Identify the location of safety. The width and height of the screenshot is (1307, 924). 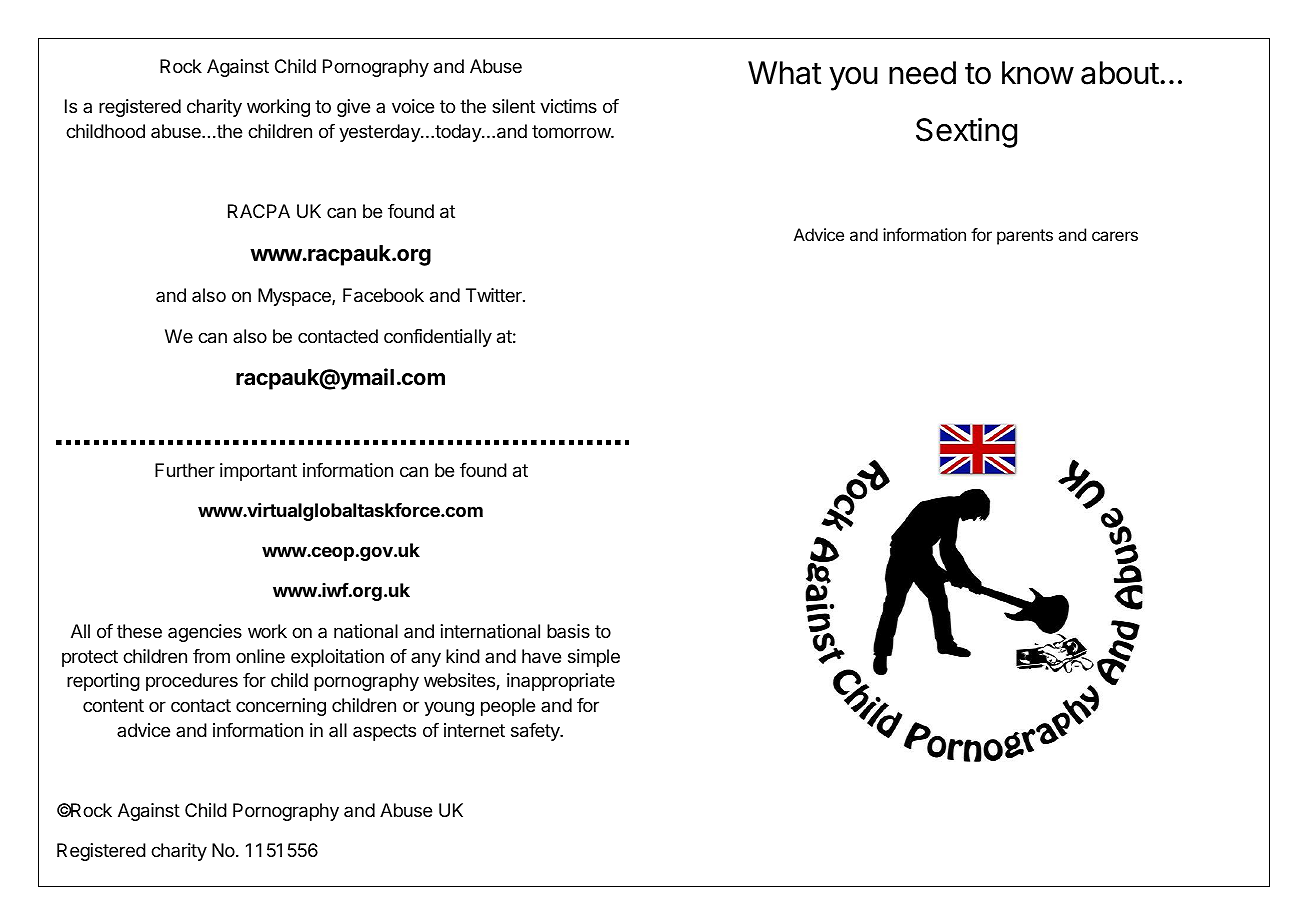
(536, 732).
